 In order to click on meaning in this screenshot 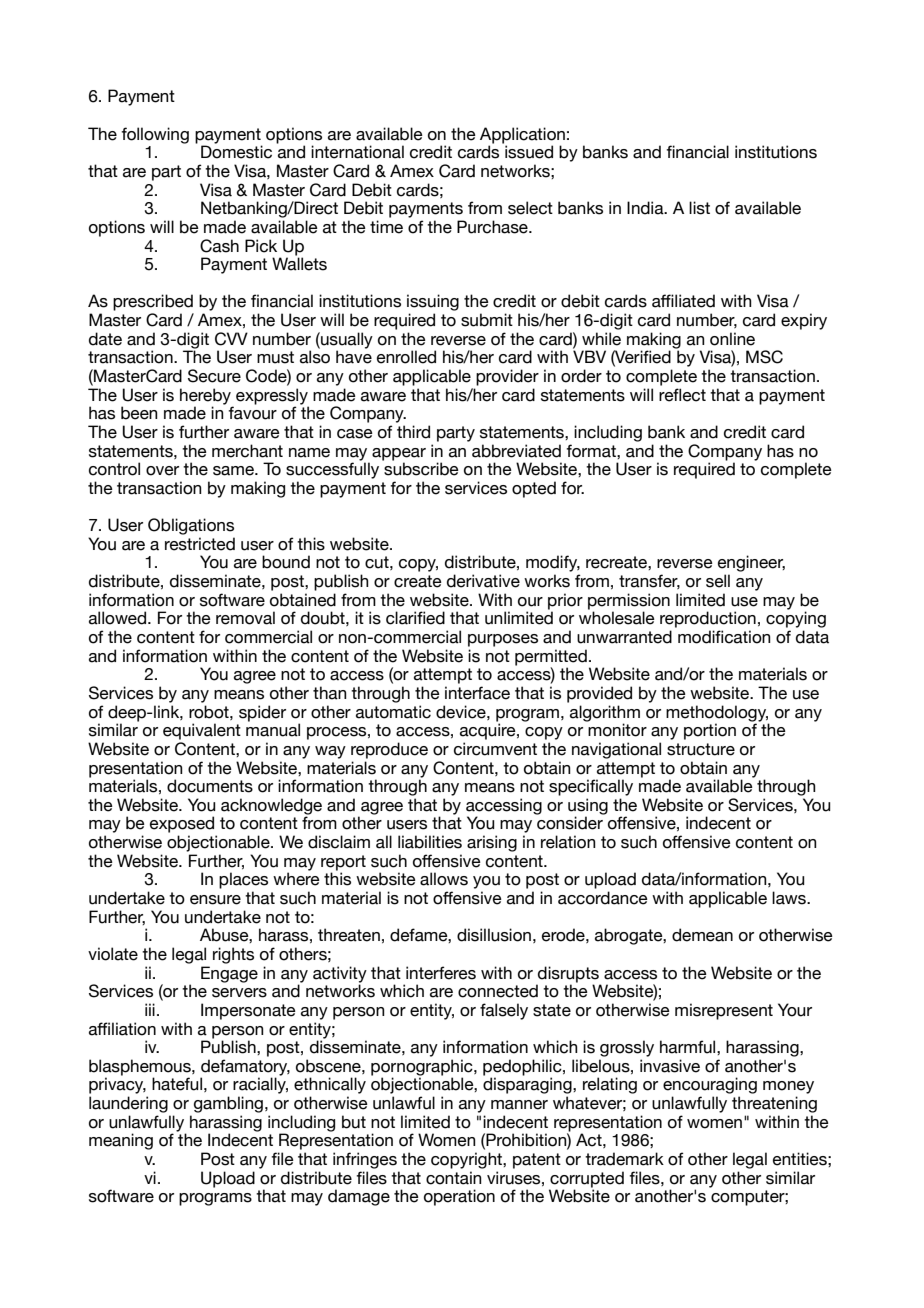, I will do `click(121, 1141)`.
